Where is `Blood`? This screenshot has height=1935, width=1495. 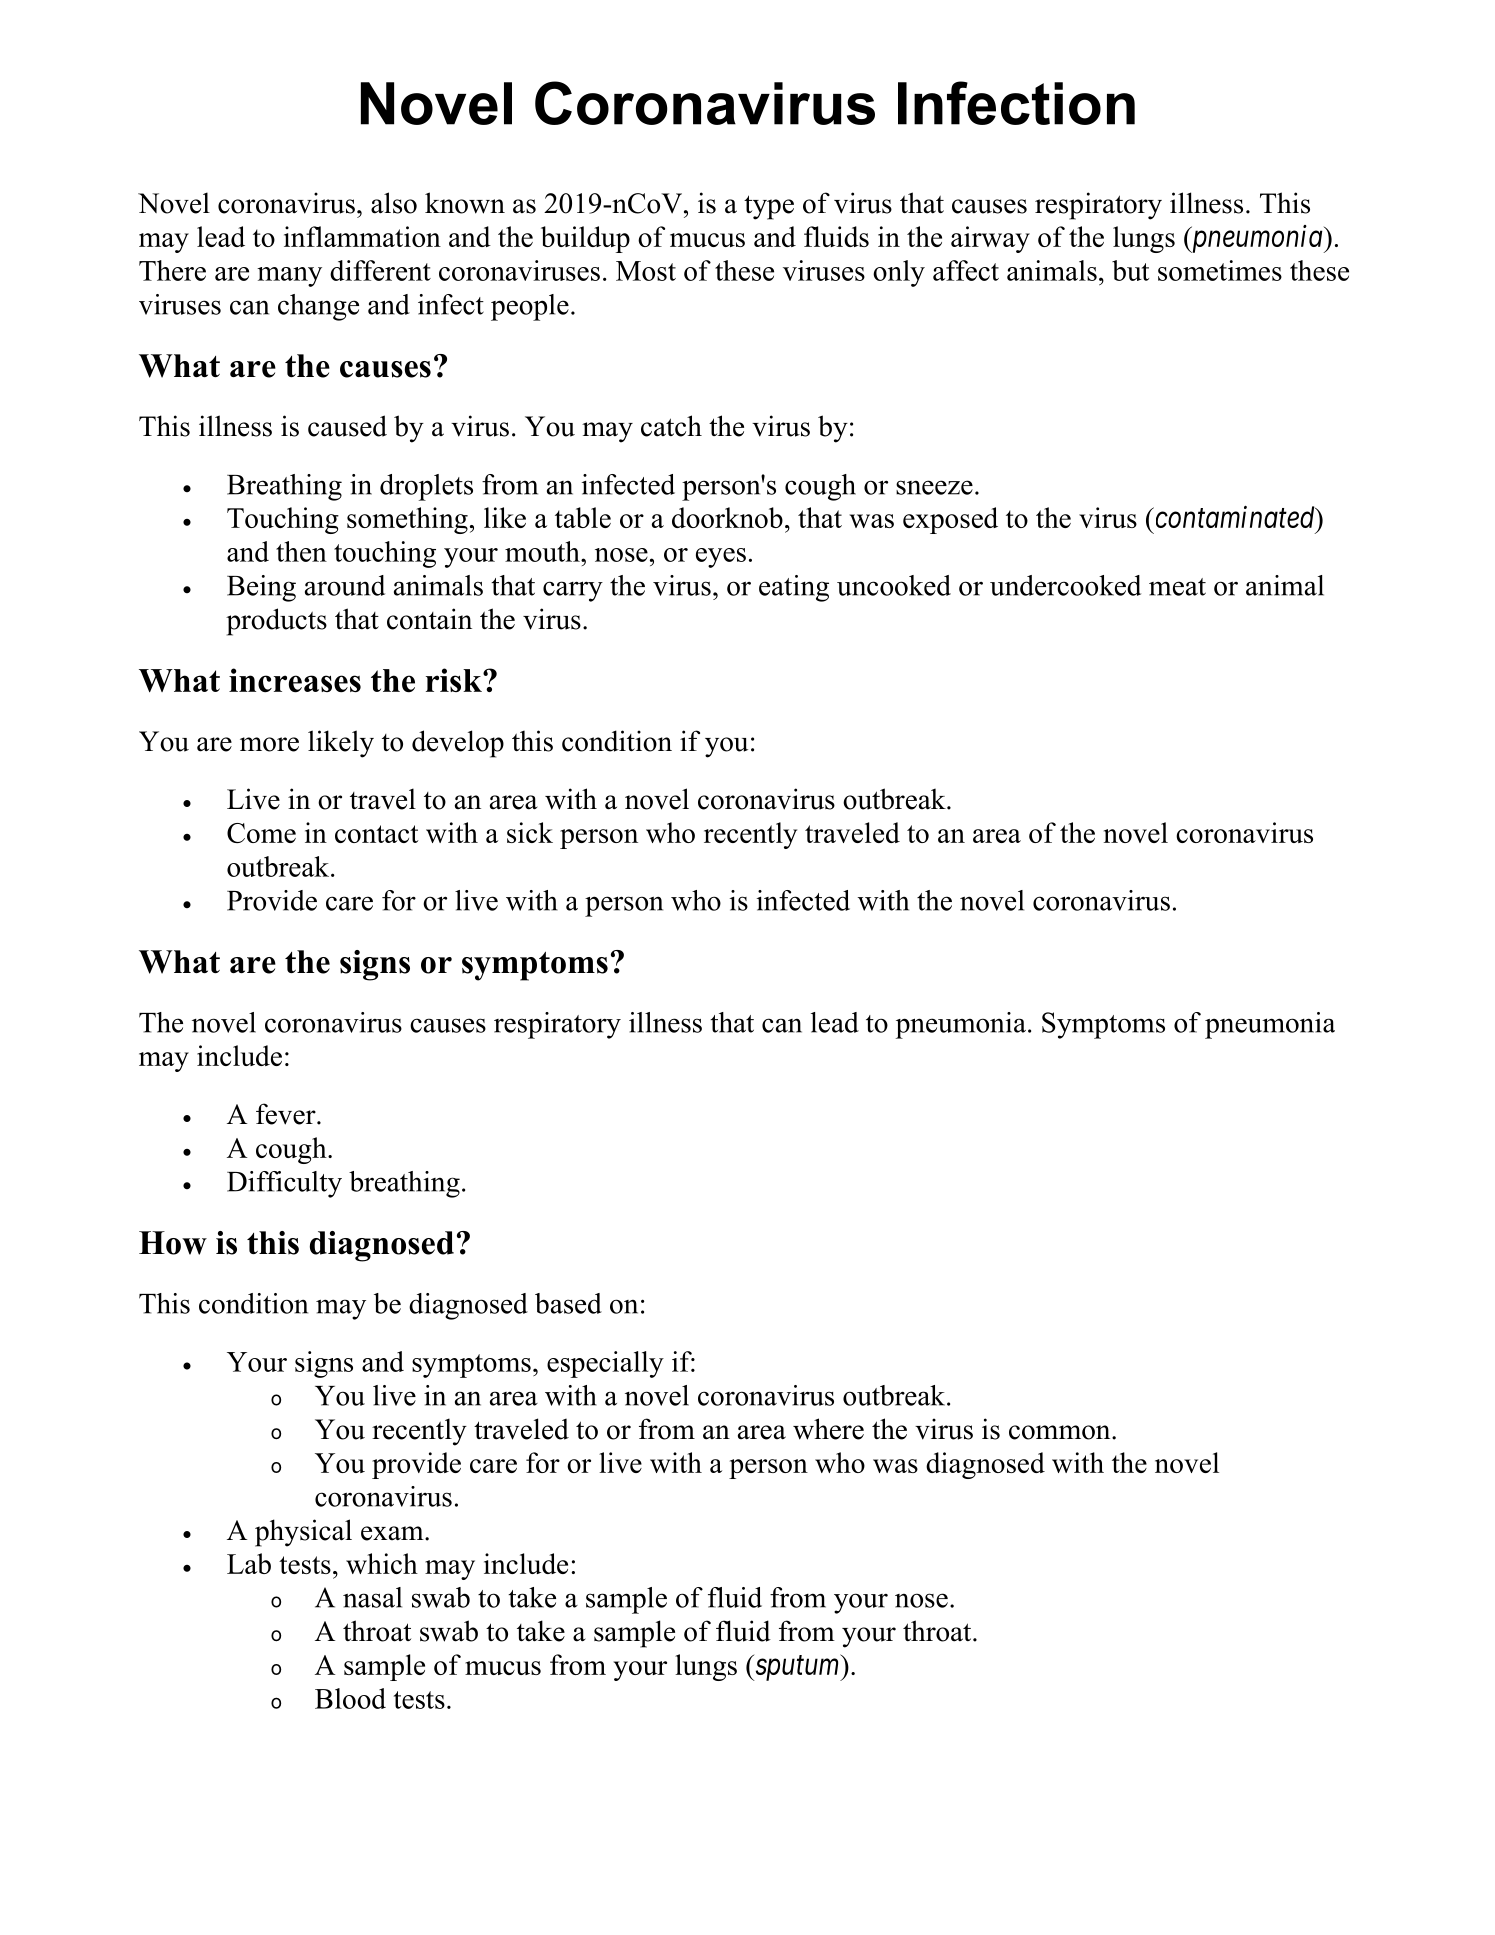
Blood is located at coordinates (350, 1698).
